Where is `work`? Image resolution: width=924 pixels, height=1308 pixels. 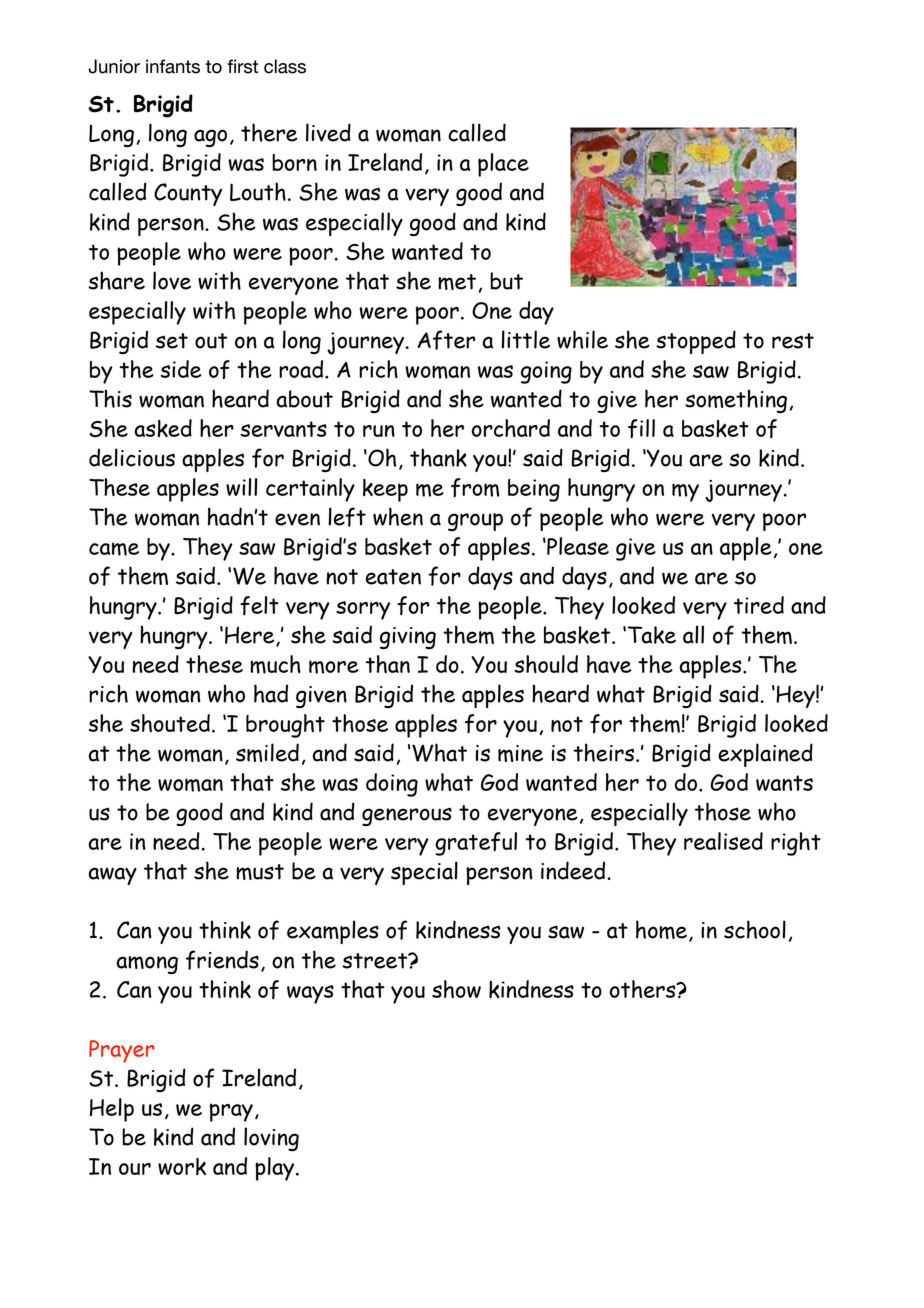 work is located at coordinates (182, 1166).
